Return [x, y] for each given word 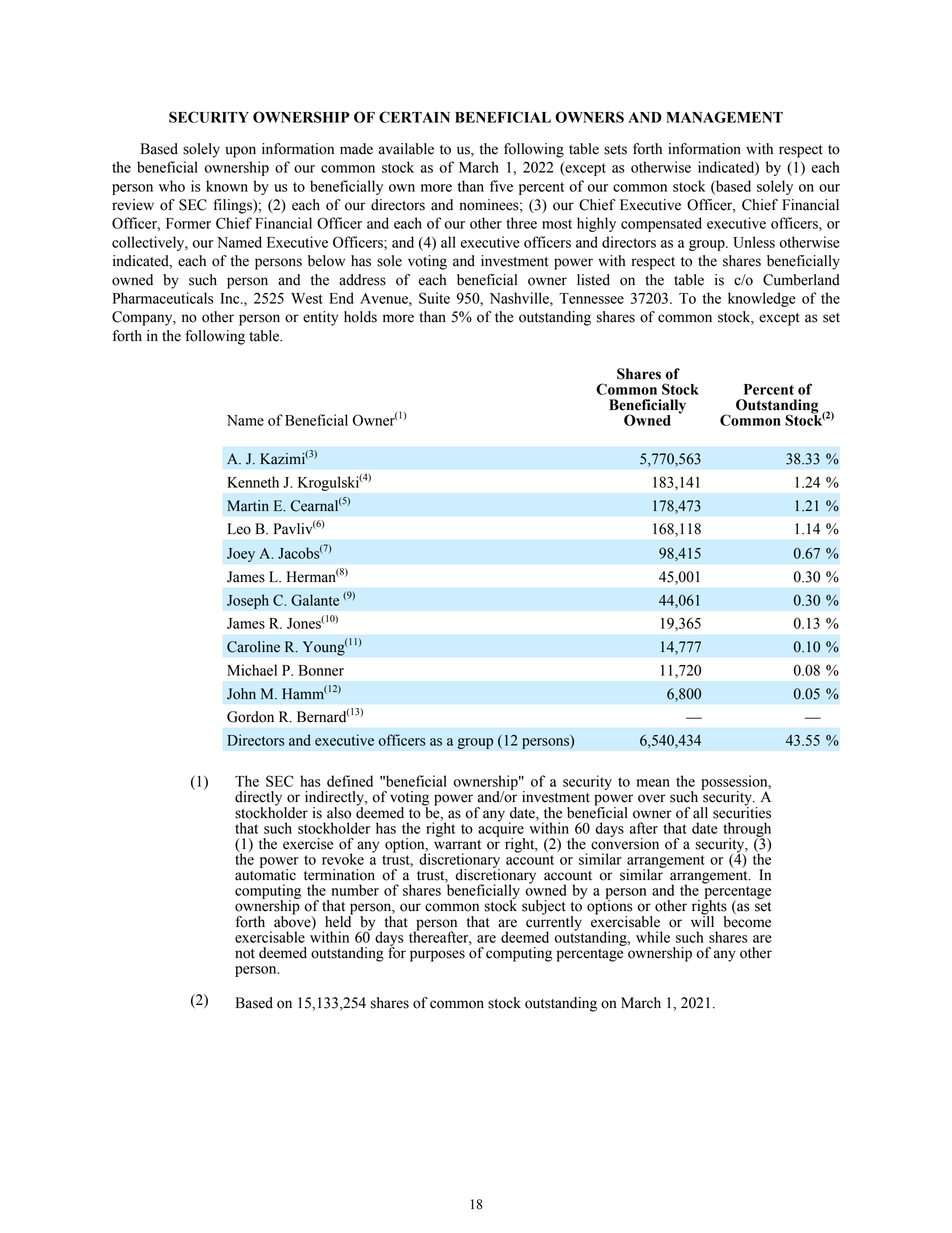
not [245, 954]
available [406, 149]
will [702, 920]
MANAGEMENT [724, 117]
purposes [437, 956]
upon [241, 152]
